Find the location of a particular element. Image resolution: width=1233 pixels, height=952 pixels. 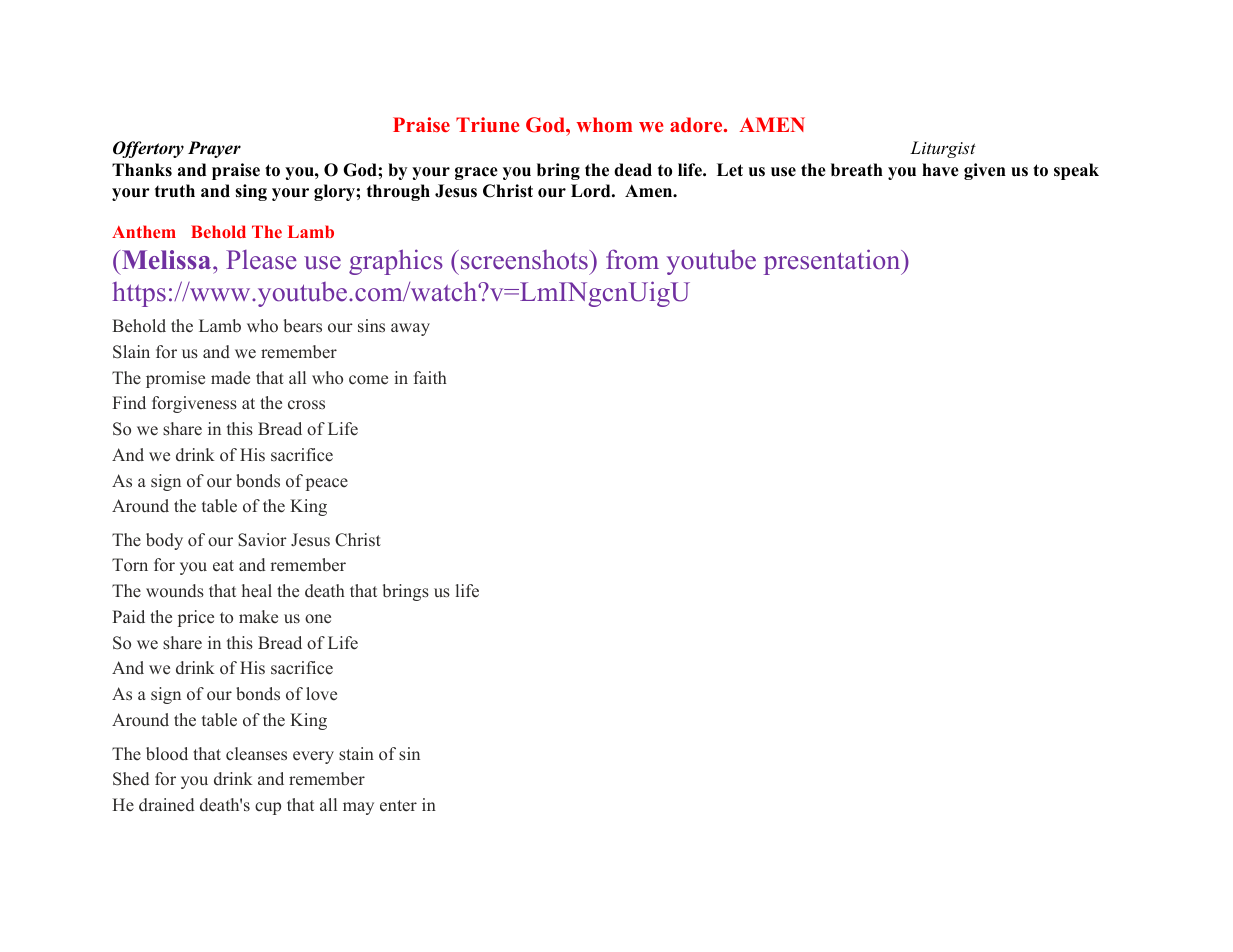

cup is located at coordinates (268, 808).
